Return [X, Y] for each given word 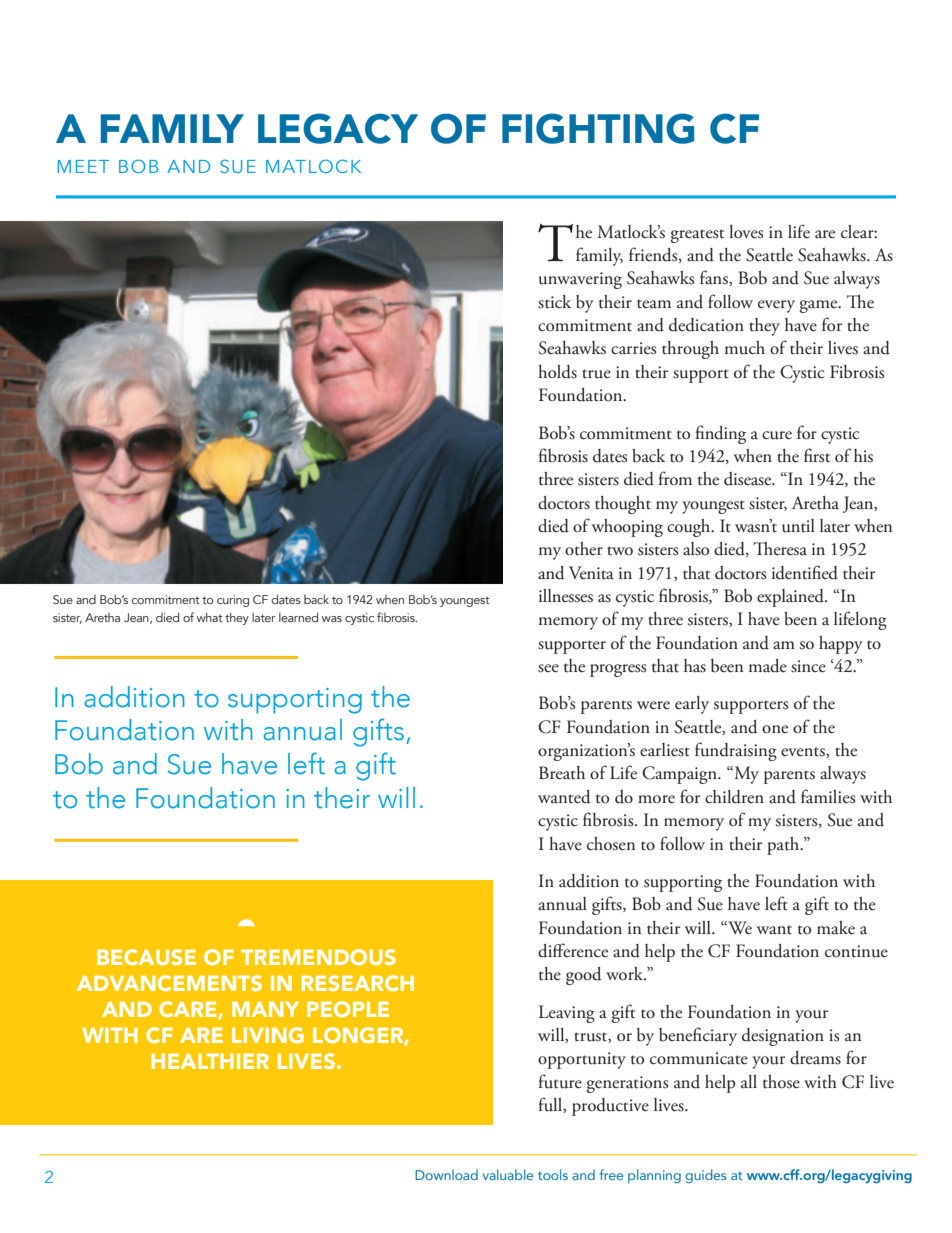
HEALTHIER [210, 1061]
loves [746, 232]
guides [705, 1176]
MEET [83, 166]
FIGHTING [598, 128]
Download [446, 1174]
